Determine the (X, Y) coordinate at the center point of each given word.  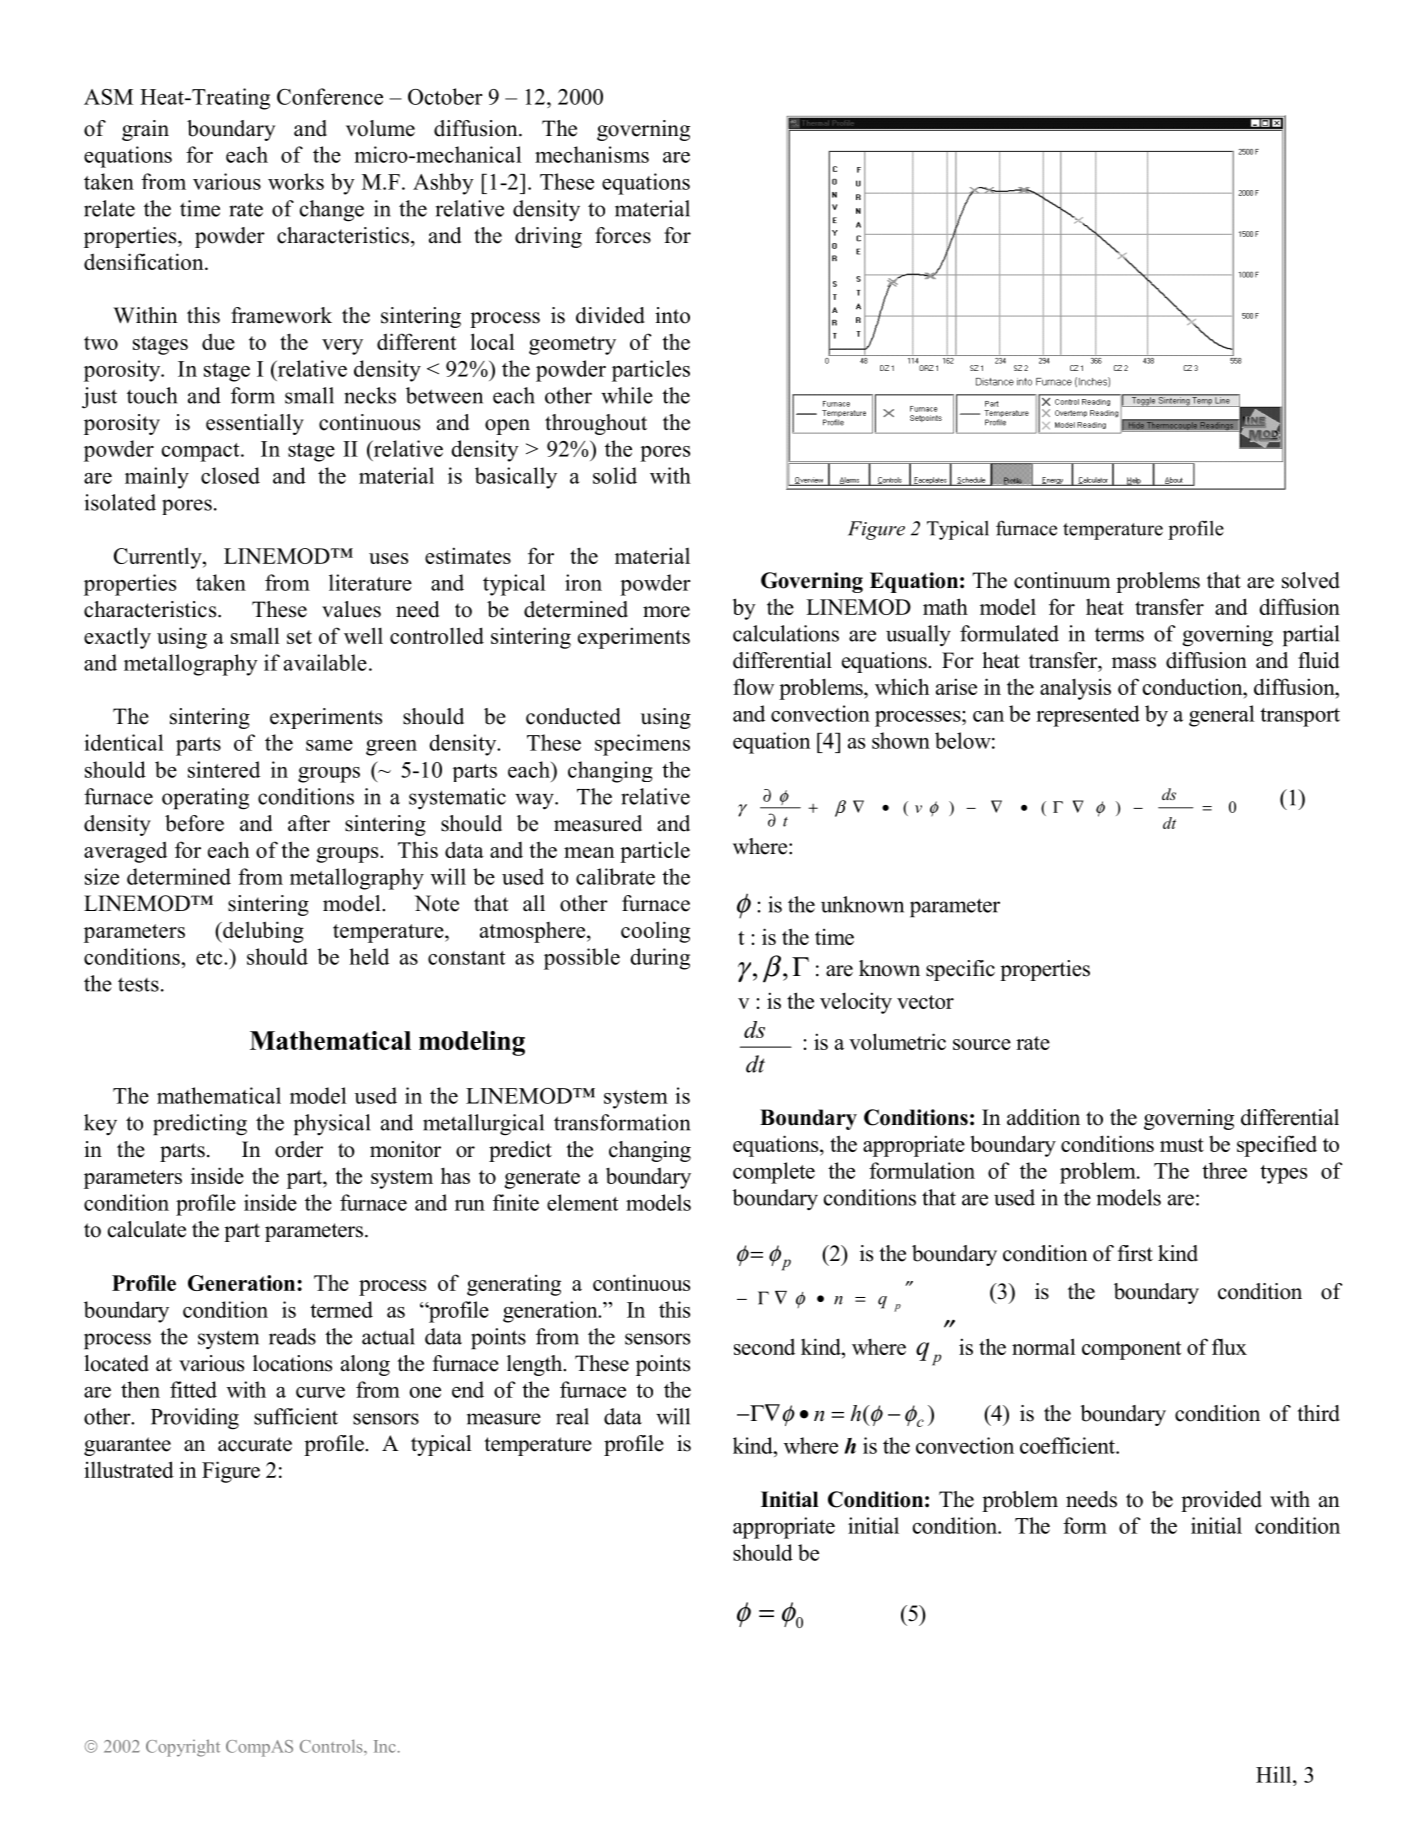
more (666, 612)
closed (230, 475)
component (1131, 1350)
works (296, 181)
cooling (655, 932)
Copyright (183, 1748)
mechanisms (592, 154)
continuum (1062, 580)
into (672, 315)
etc (210, 958)
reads (292, 1336)
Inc (385, 1746)
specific (960, 970)
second (764, 1346)
